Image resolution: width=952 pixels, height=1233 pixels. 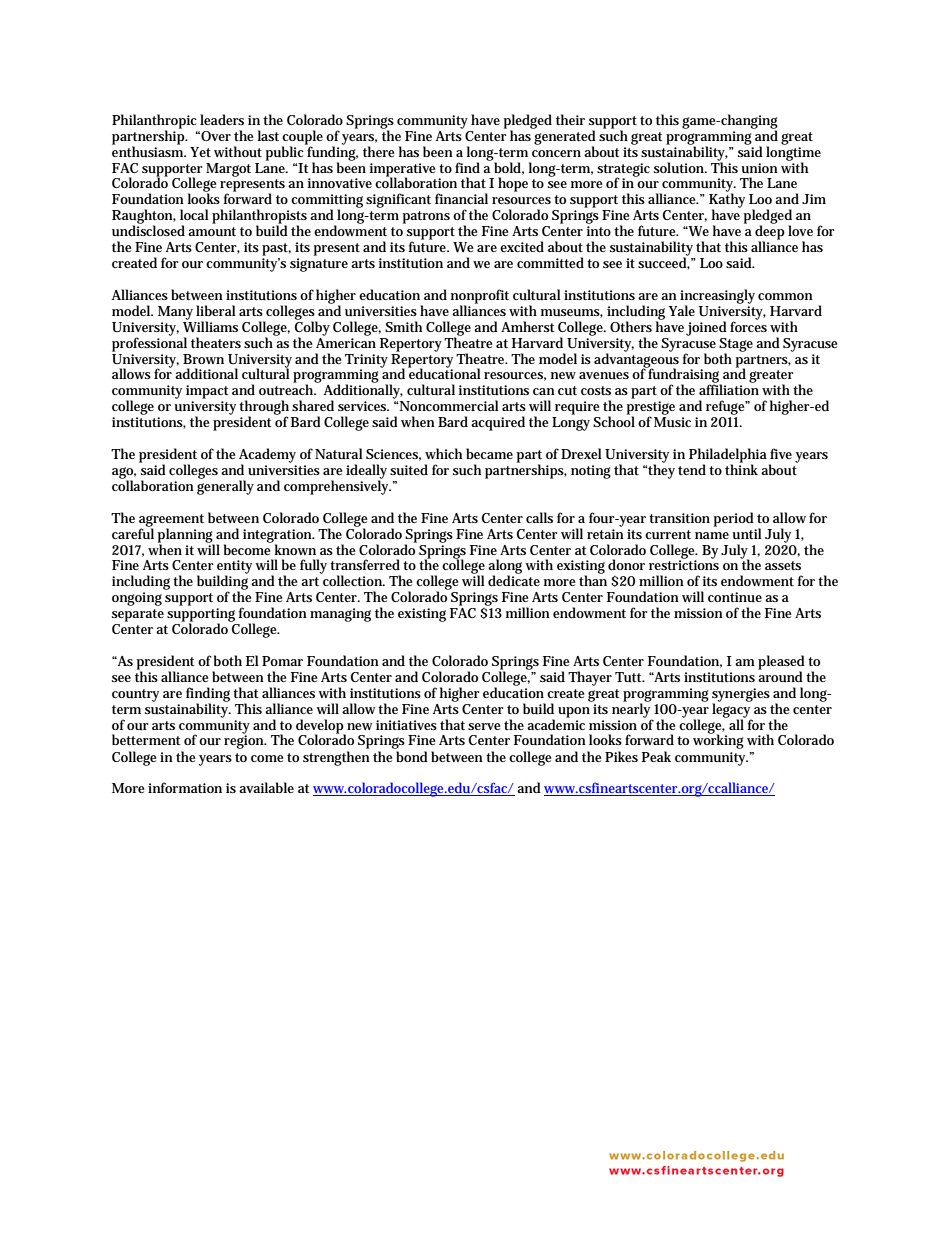 I want to click on Yet, so click(x=200, y=152).
